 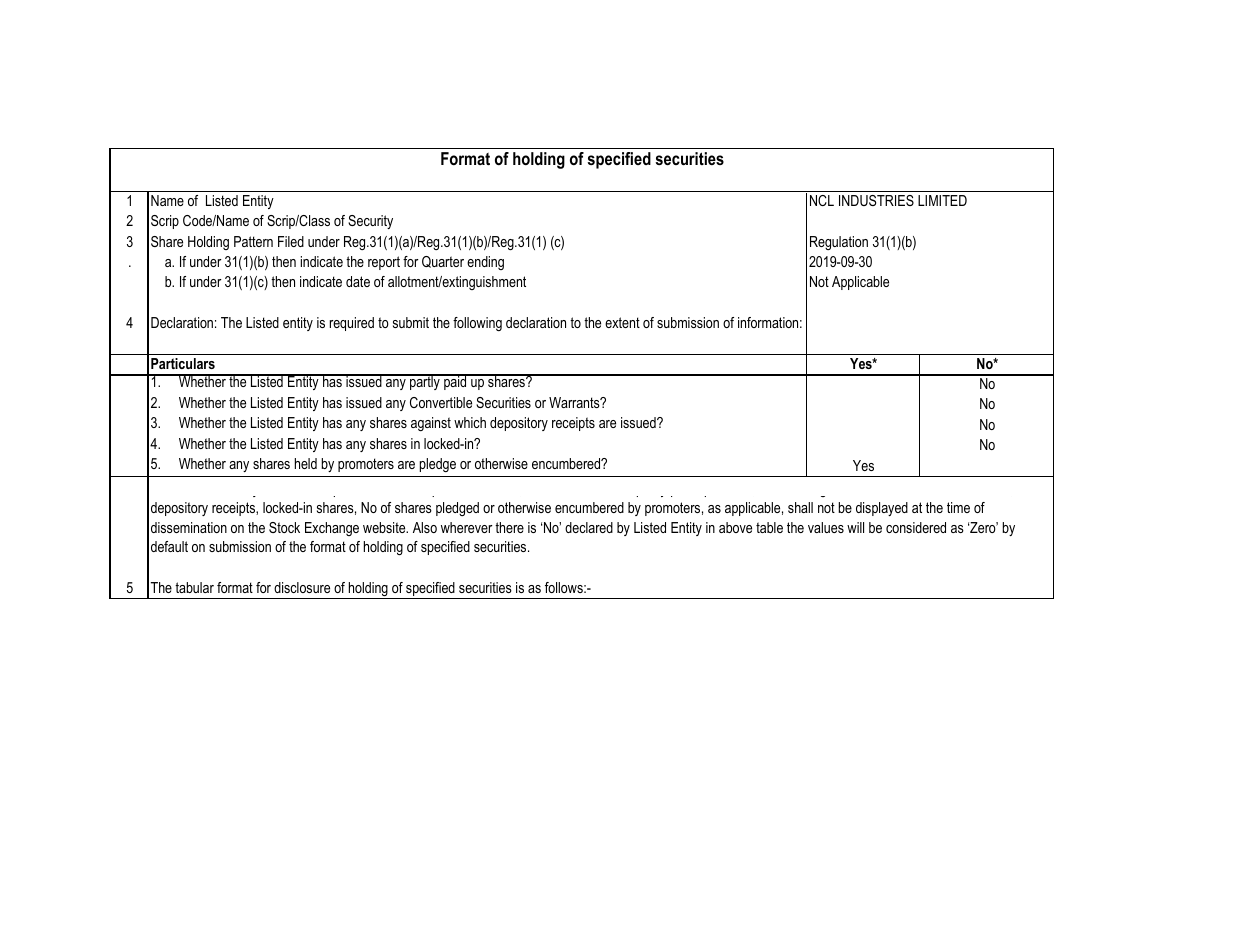 I want to click on shall, so click(x=800, y=507).
